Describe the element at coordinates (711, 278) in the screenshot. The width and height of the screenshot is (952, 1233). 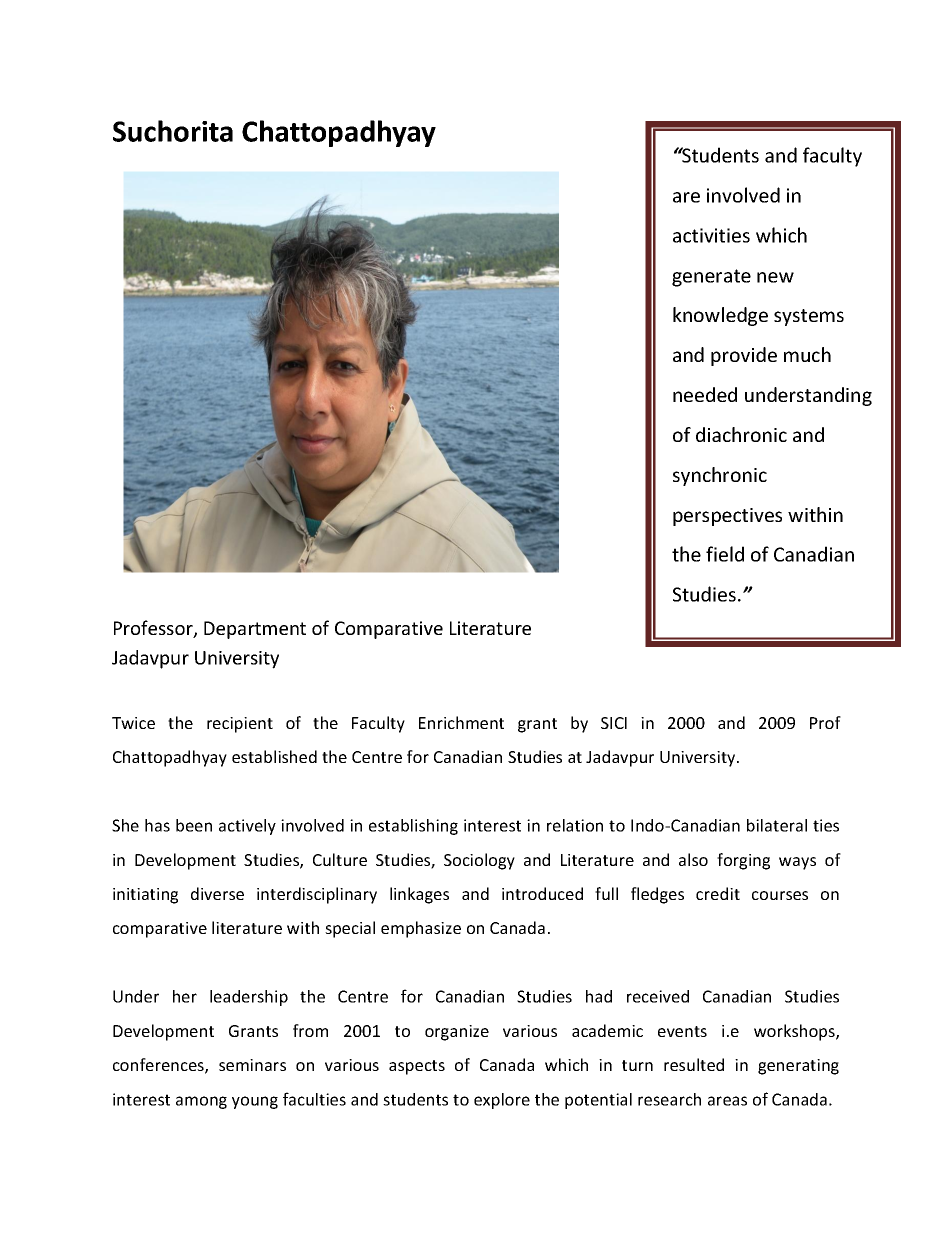
I see `generate` at that location.
